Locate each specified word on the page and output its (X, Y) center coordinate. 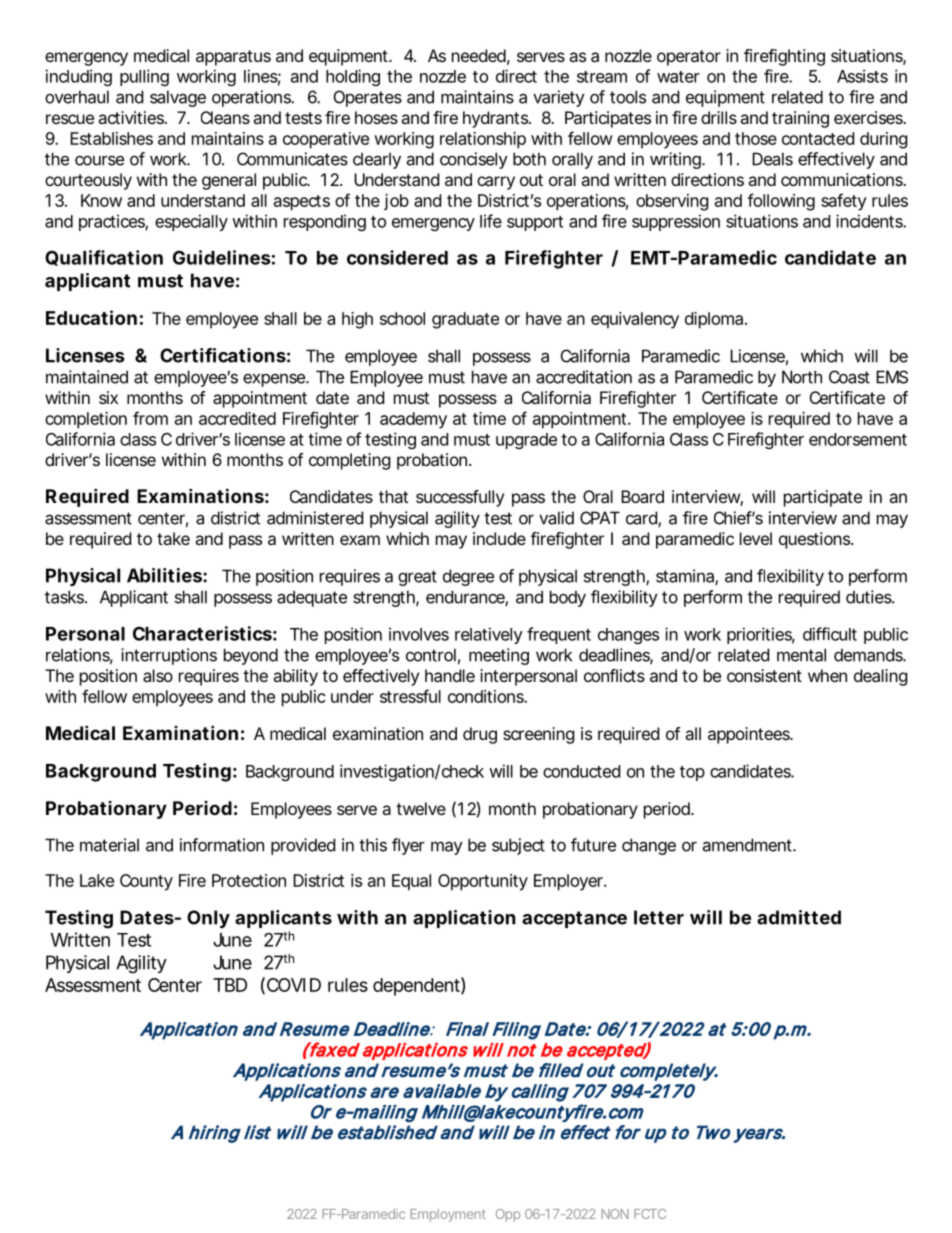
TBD (230, 985)
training (800, 119)
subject (518, 846)
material (109, 845)
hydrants (497, 119)
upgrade (526, 441)
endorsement (858, 439)
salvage (178, 98)
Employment (448, 1215)
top (692, 773)
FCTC (650, 1214)
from (150, 418)
